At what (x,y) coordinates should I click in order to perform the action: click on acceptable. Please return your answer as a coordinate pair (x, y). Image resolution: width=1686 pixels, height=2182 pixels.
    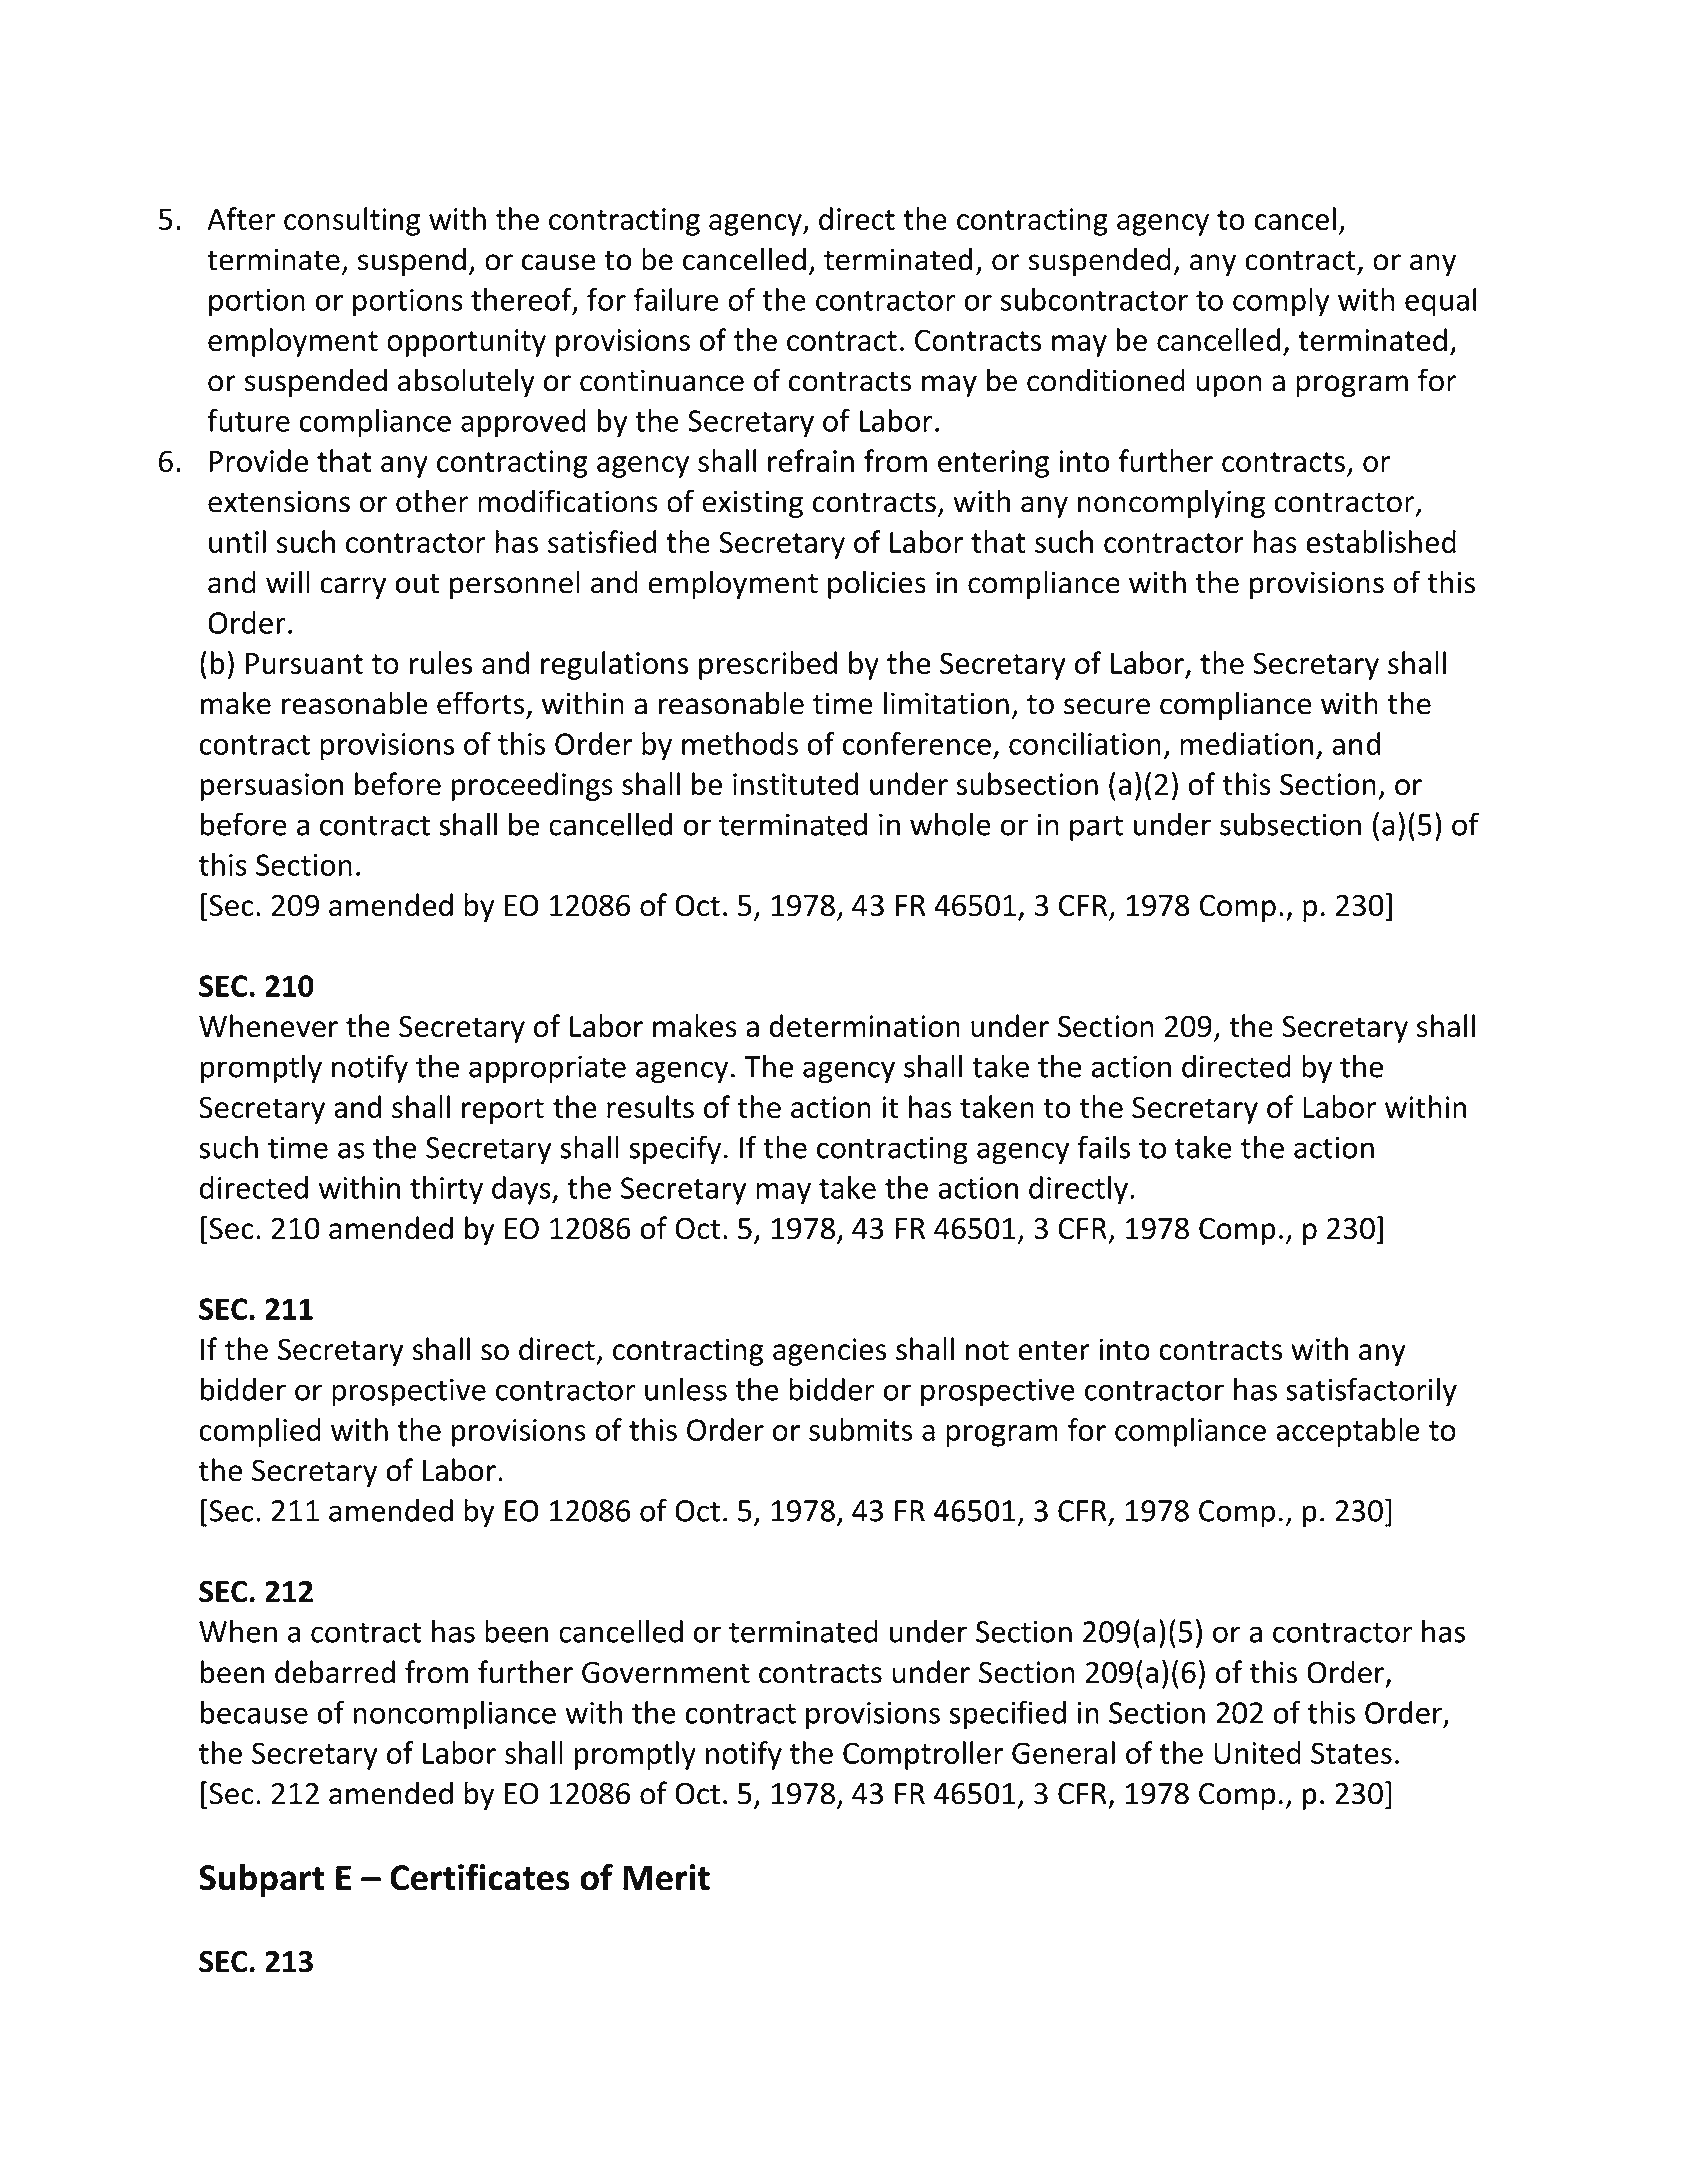
    Looking at the image, I should click on (1348, 1432).
